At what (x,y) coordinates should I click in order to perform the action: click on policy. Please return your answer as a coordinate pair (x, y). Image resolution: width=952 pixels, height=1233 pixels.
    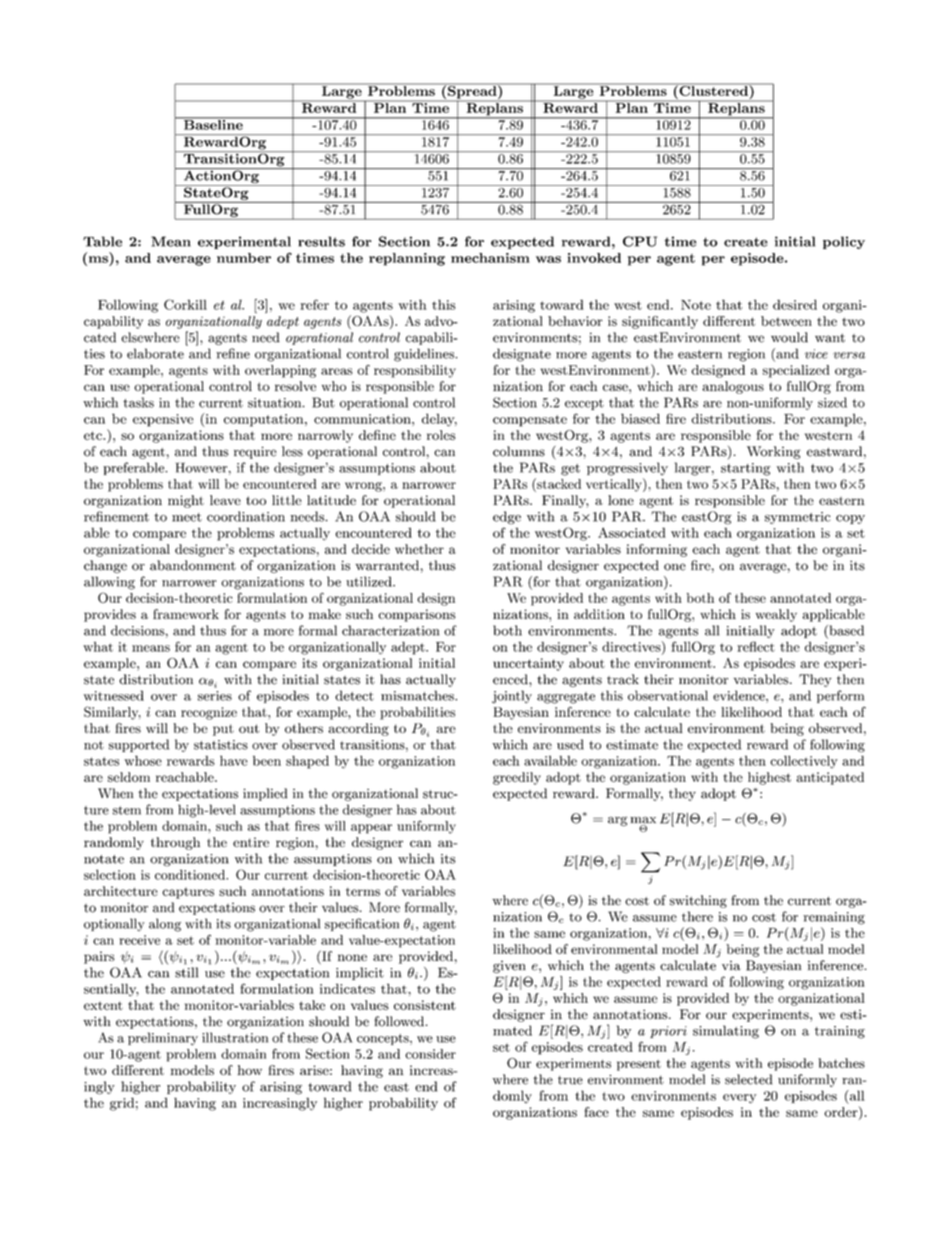
    Looking at the image, I should click on (844, 242).
